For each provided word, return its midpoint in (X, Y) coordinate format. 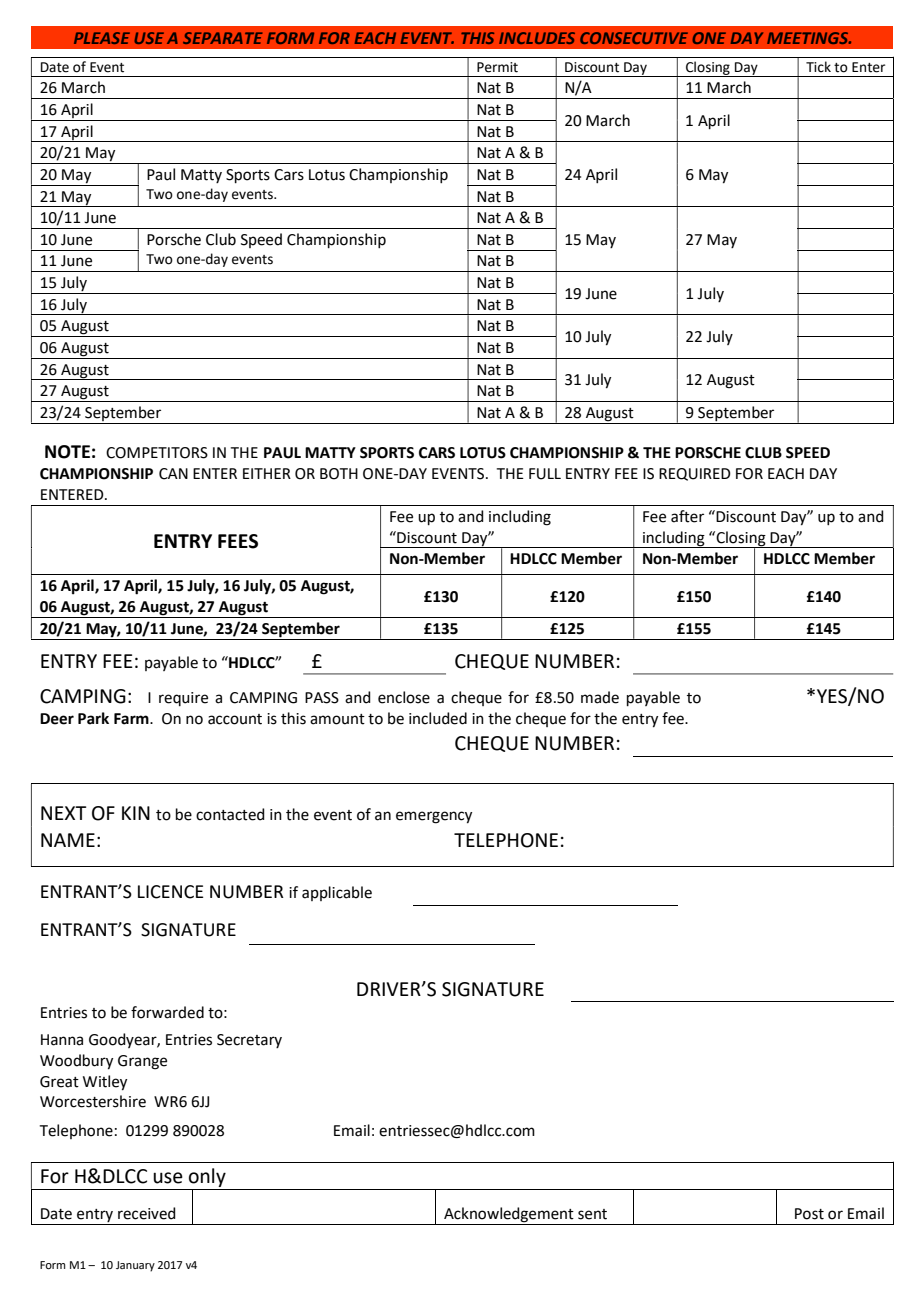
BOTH (339, 474)
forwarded (167, 1012)
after (687, 516)
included (438, 718)
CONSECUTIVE (634, 38)
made (600, 697)
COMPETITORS (157, 453)
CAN (173, 474)
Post (809, 1214)
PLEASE (102, 38)
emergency (434, 817)
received (147, 1213)
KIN (136, 813)
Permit (497, 67)
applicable (337, 893)
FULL (545, 474)
